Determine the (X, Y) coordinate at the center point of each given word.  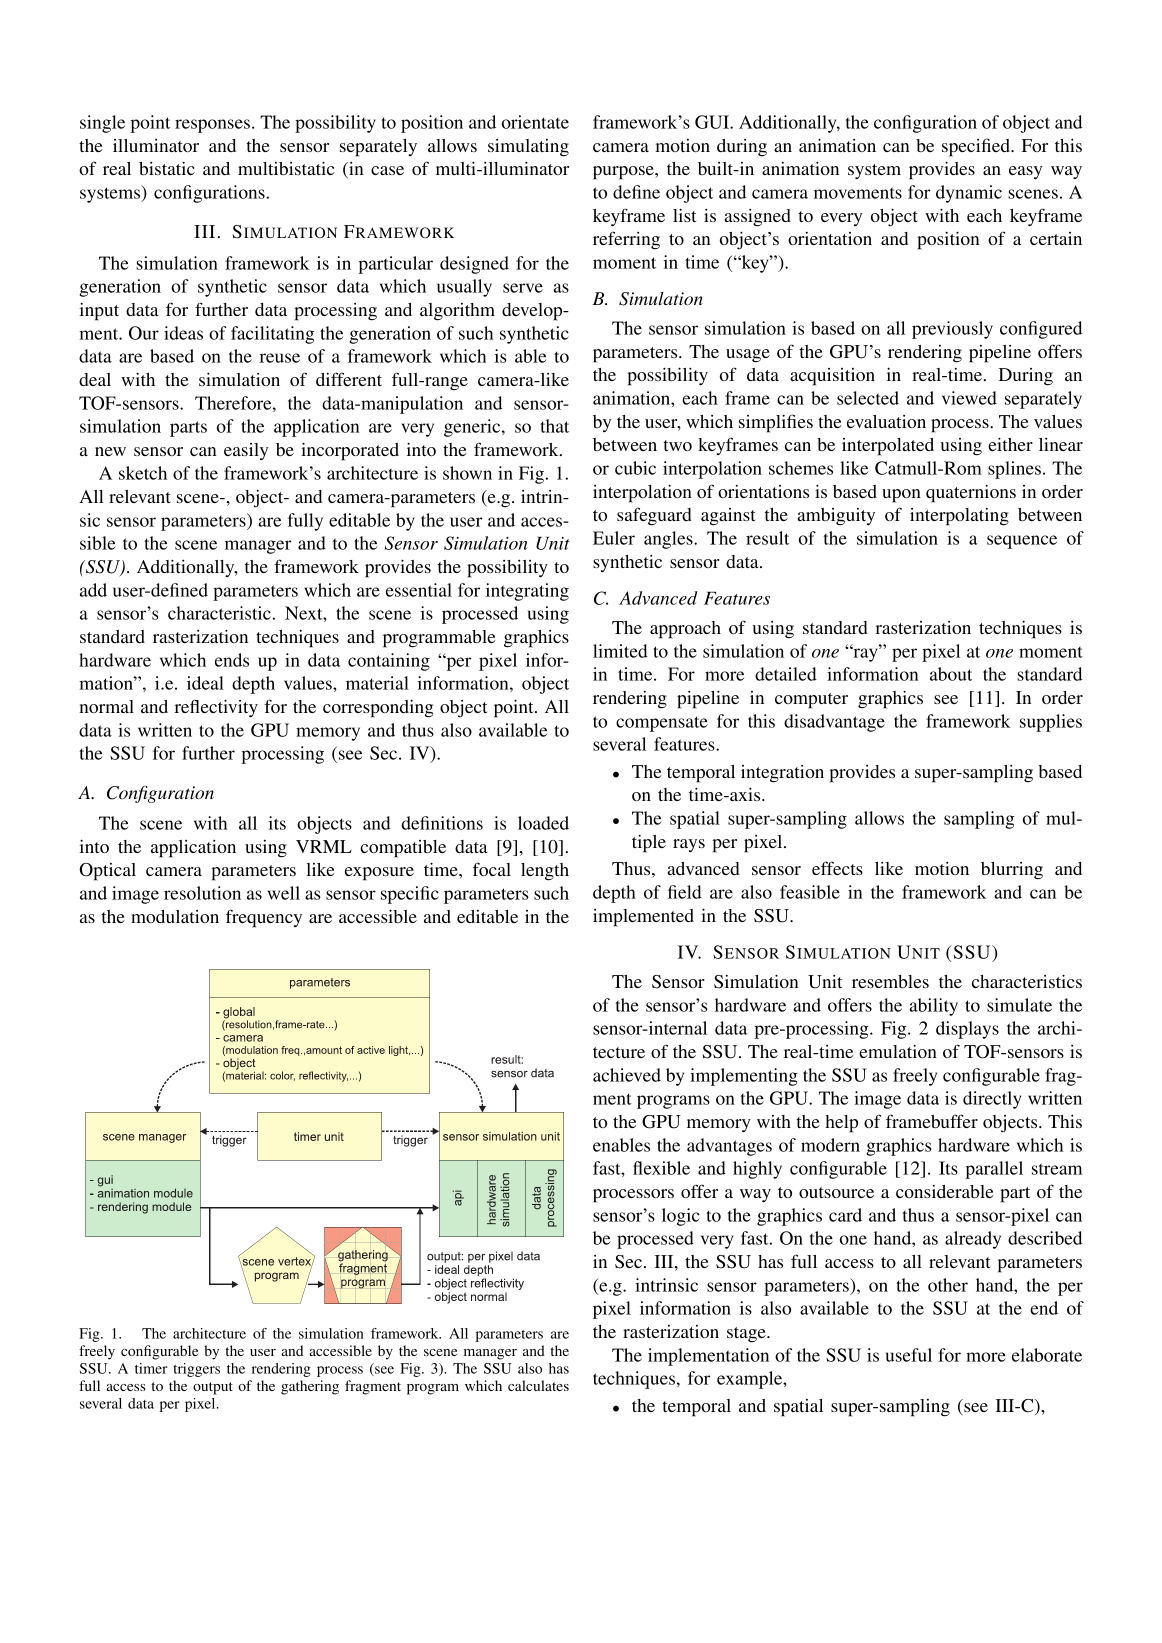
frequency (264, 918)
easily (246, 451)
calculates (538, 1385)
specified (977, 147)
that (554, 426)
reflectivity (216, 708)
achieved (627, 1075)
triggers (196, 1370)
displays (967, 1030)
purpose (624, 173)
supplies (1051, 723)
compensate (662, 724)
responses (212, 126)
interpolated (888, 447)
